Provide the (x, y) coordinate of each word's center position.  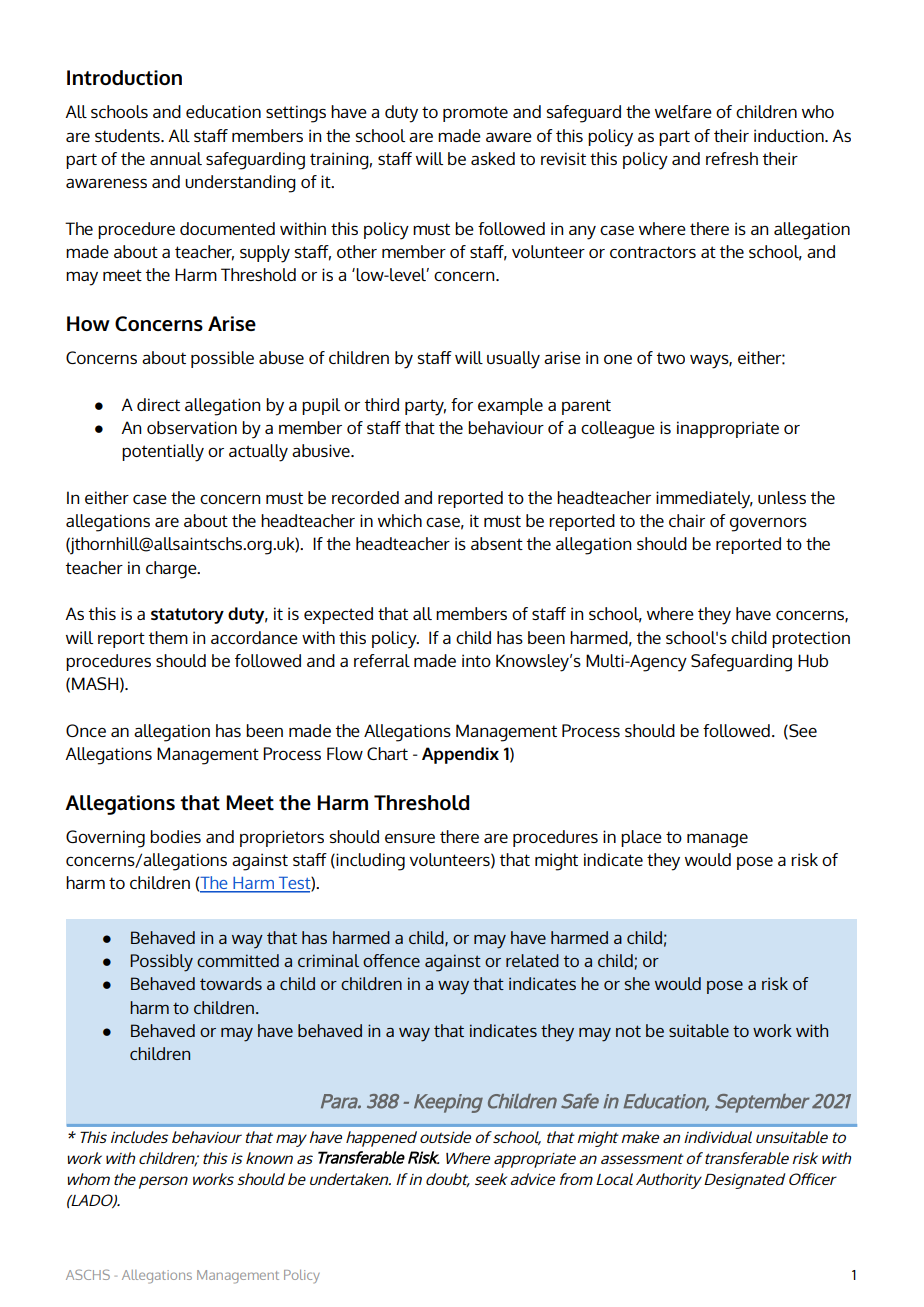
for (462, 404)
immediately (704, 500)
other (357, 251)
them (168, 637)
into (476, 660)
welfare (683, 111)
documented (227, 228)
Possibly (161, 963)
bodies (175, 836)
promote (475, 114)
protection (811, 639)
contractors (653, 252)
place (641, 838)
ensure (410, 838)
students (128, 135)
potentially (163, 453)
